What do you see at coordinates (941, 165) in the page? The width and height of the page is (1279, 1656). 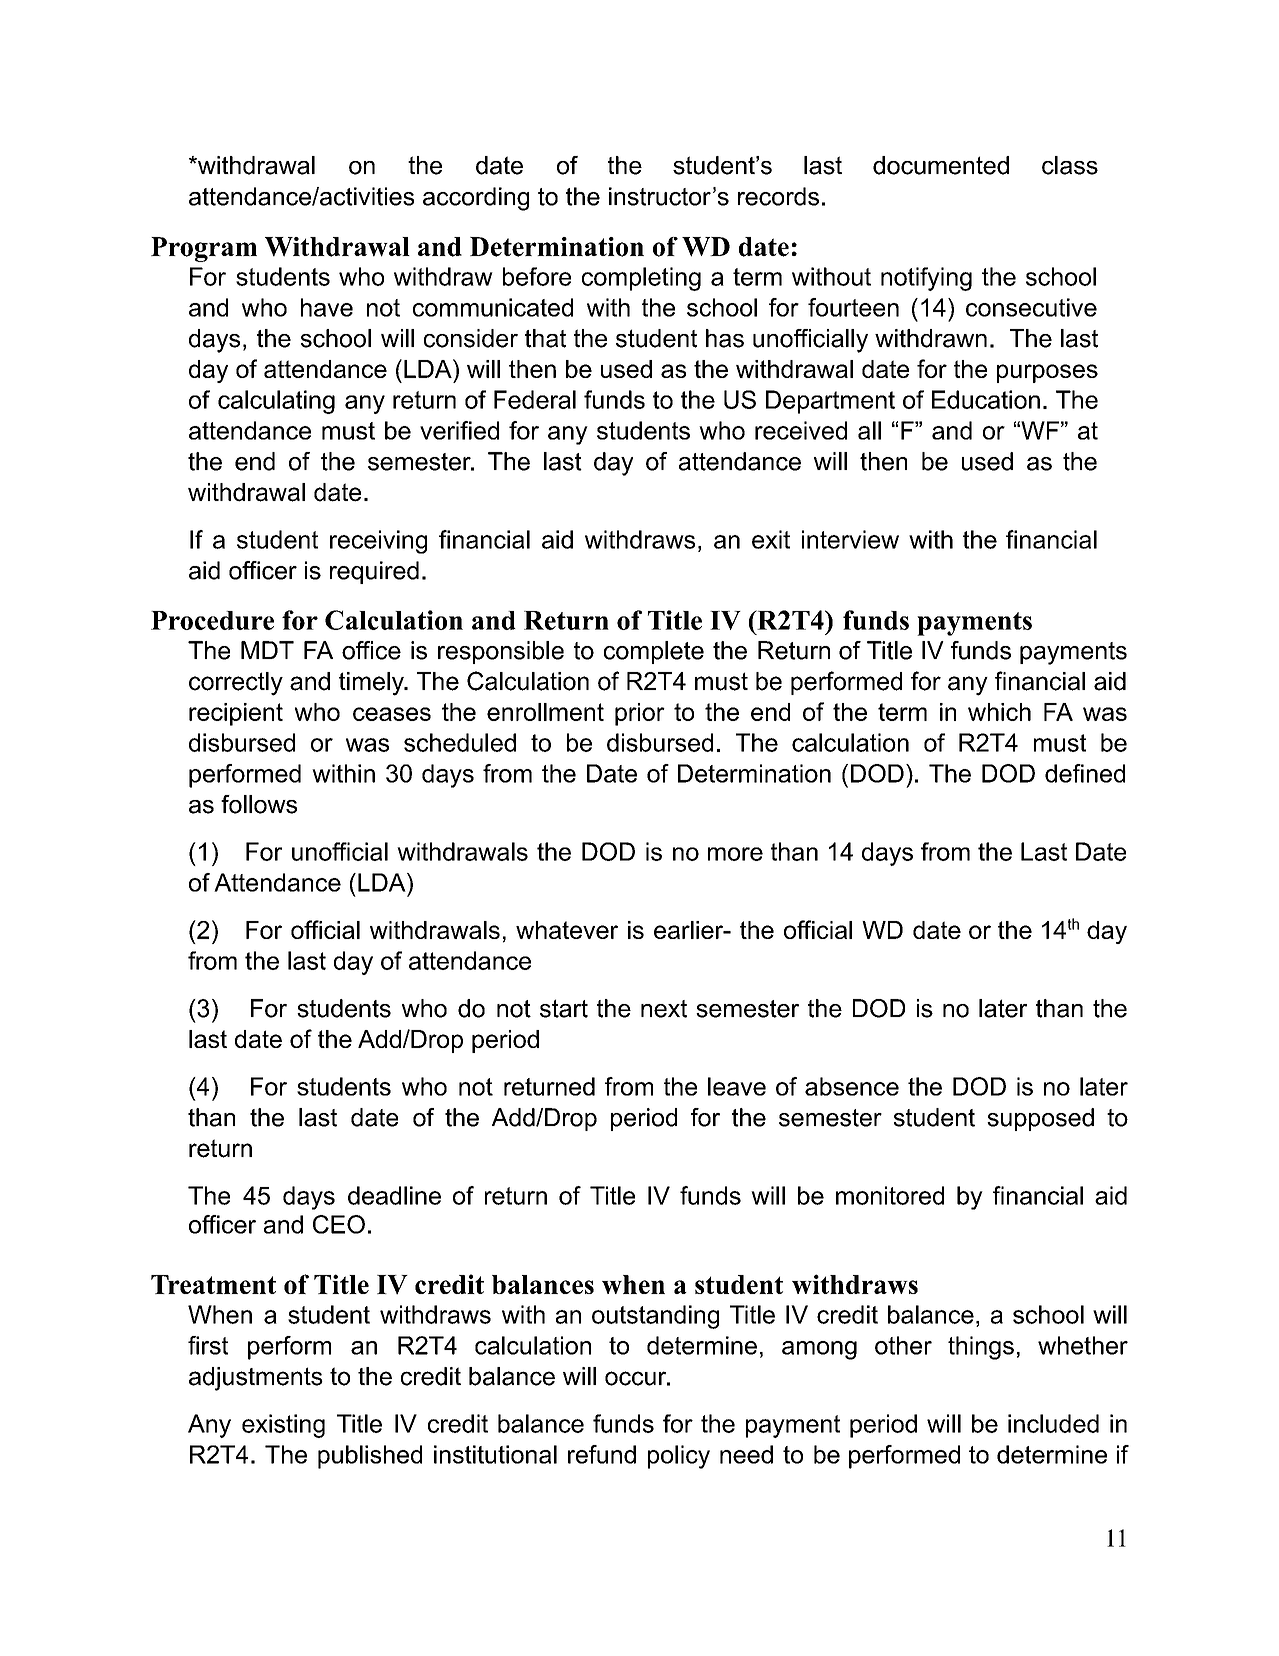 I see `documented` at bounding box center [941, 165].
